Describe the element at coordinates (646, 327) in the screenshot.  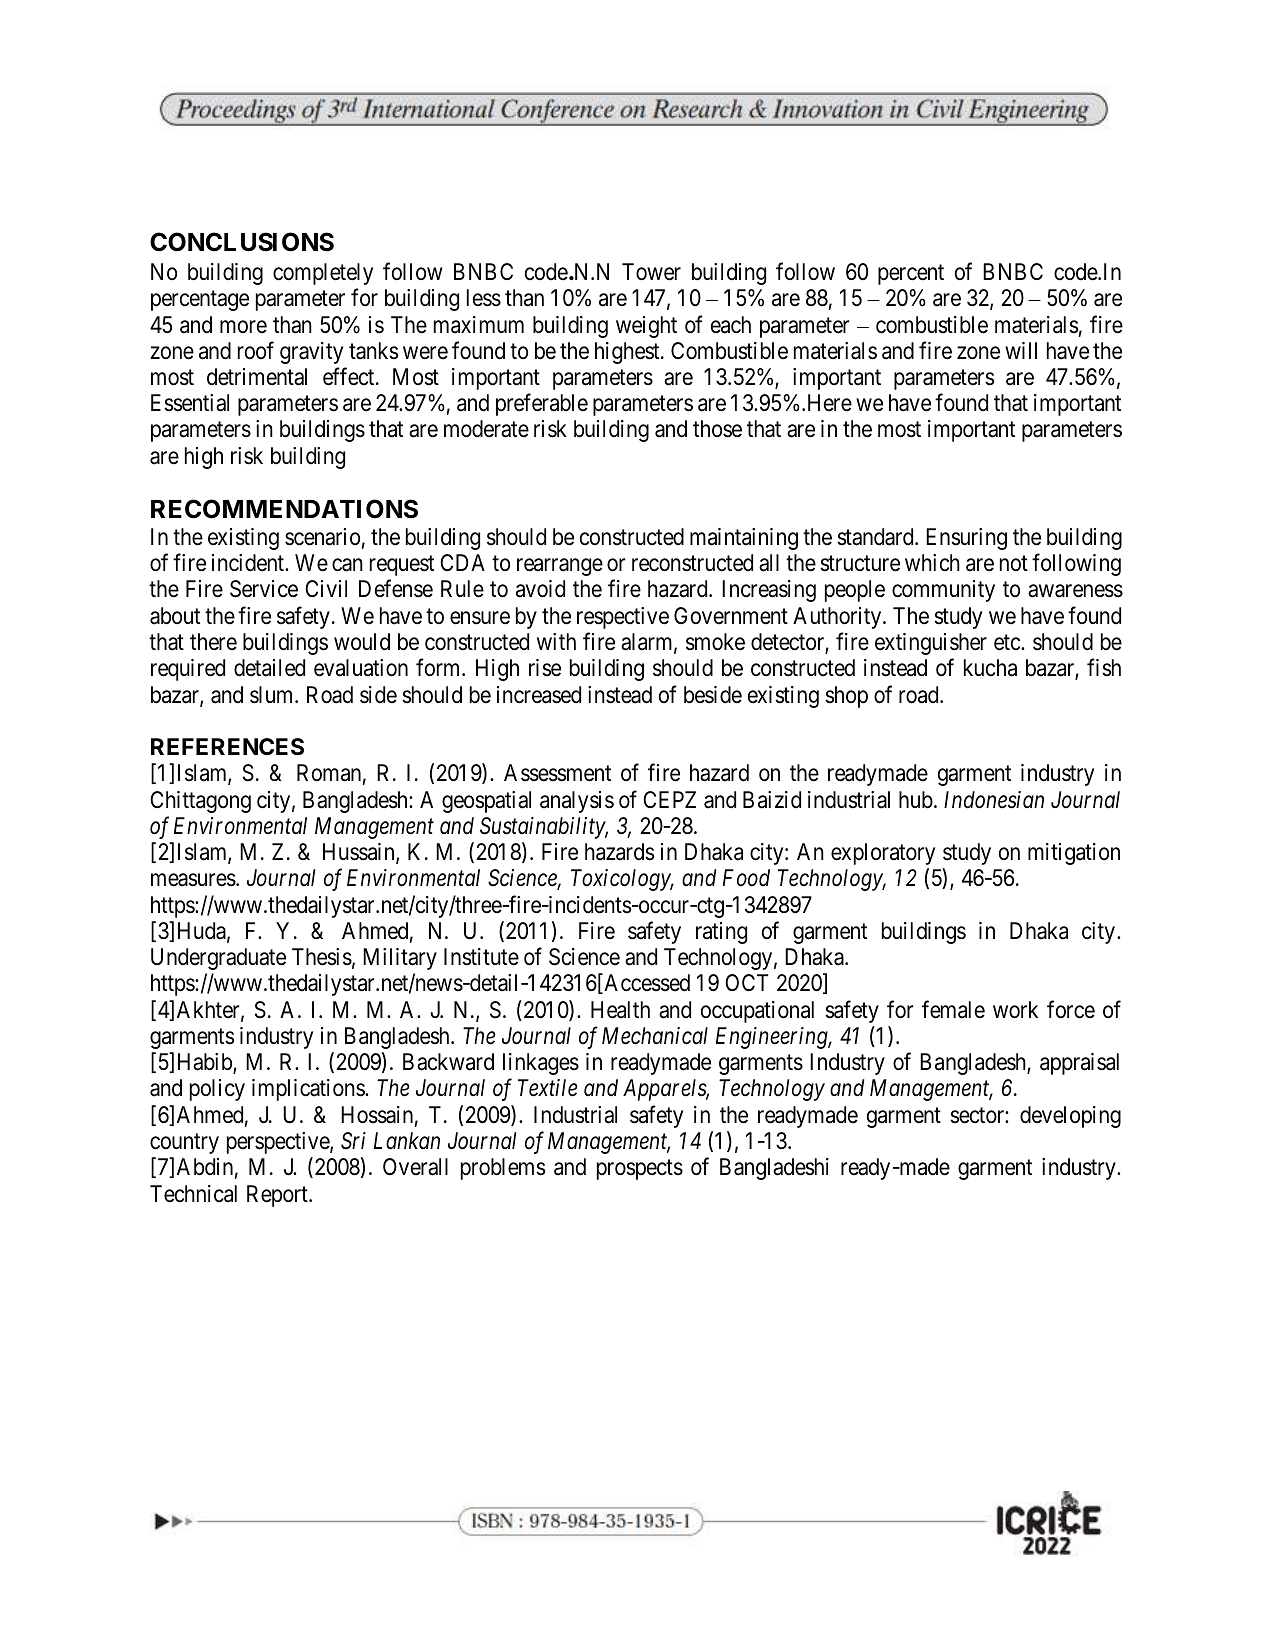
I see `weight` at that location.
